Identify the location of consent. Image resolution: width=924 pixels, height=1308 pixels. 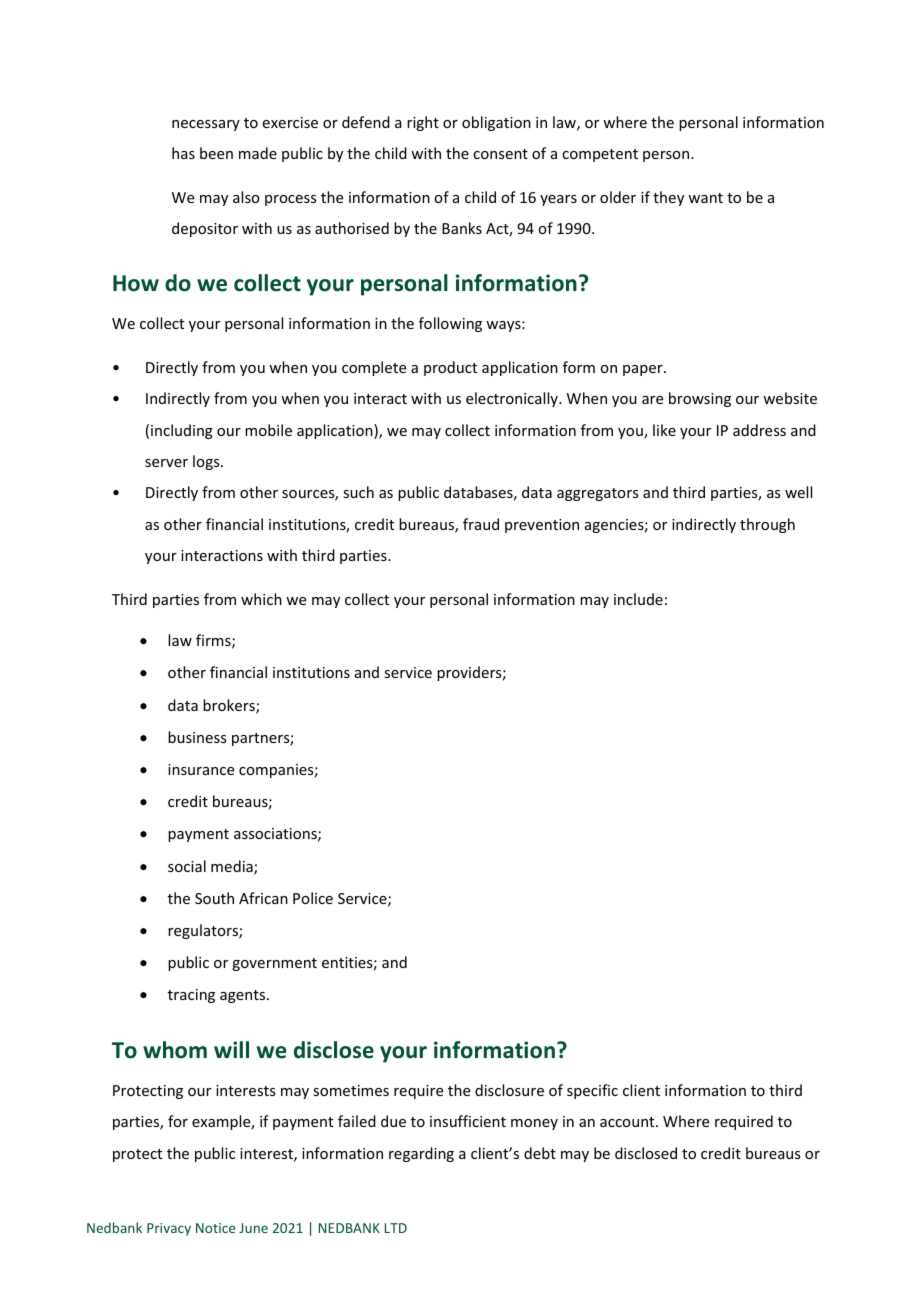
(500, 154).
